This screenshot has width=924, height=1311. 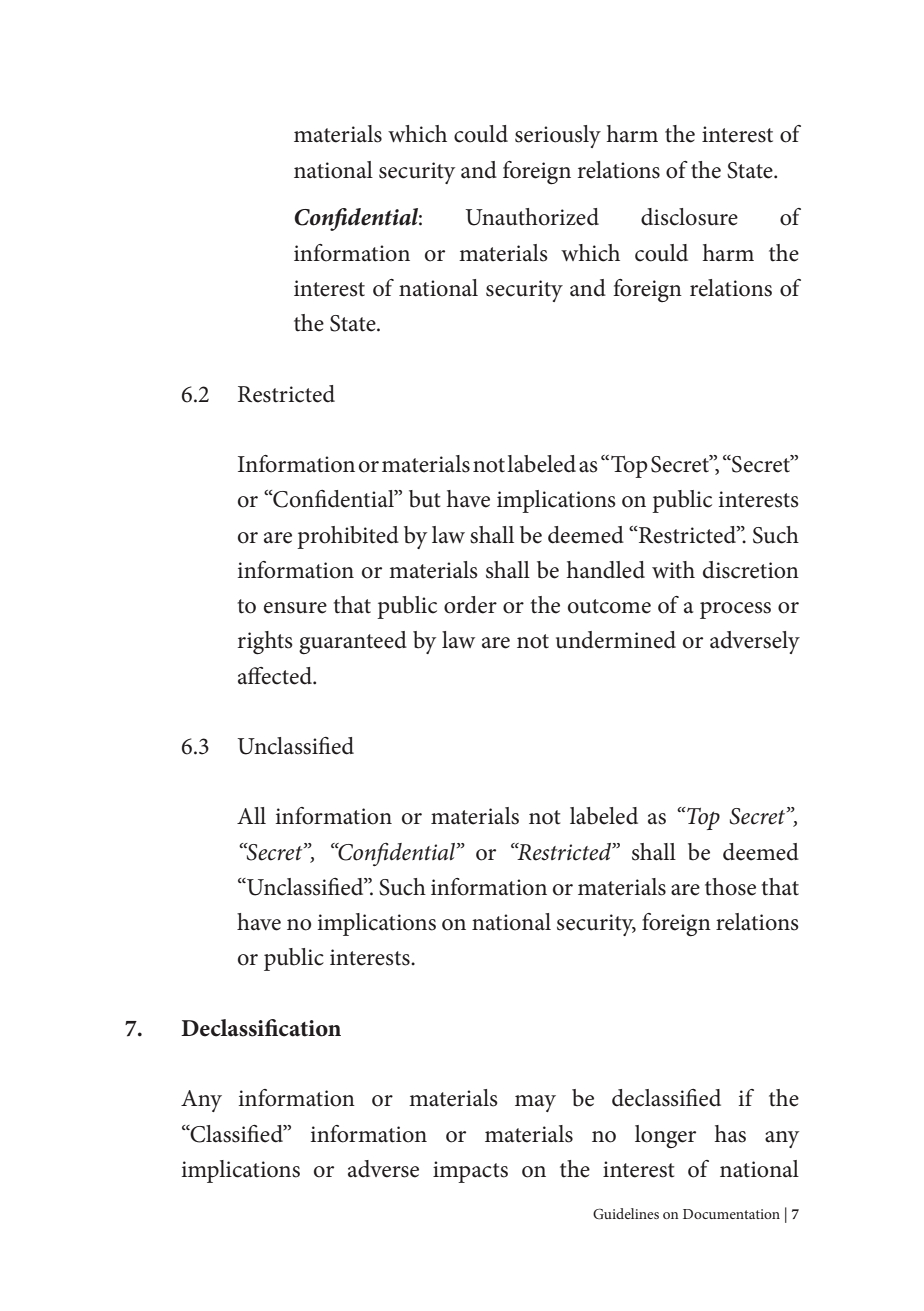 What do you see at coordinates (353, 643) in the screenshot?
I see `guaranteed` at bounding box center [353, 643].
